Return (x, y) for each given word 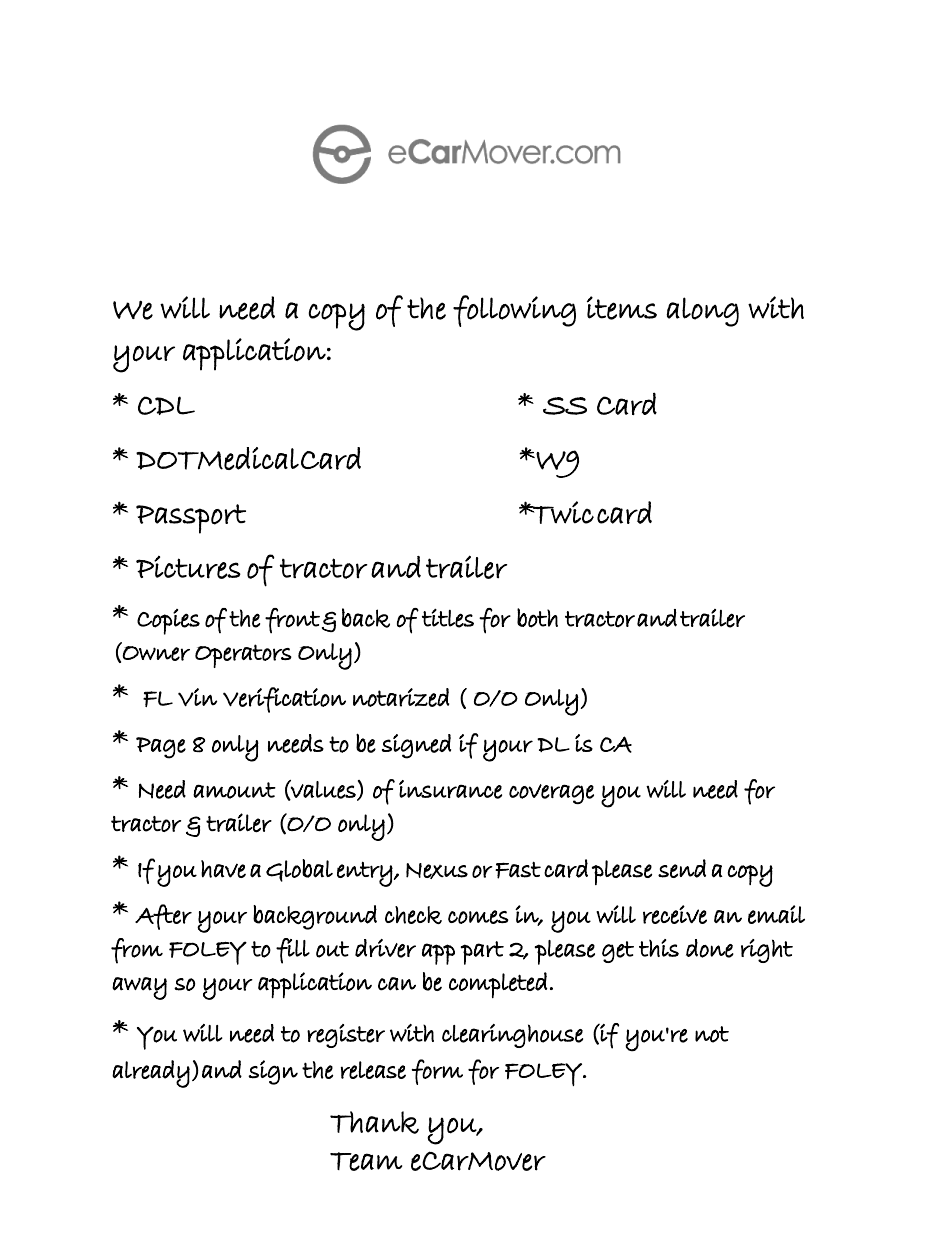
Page (161, 748)
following (514, 311)
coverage (551, 794)
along (703, 312)
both (537, 618)
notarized (401, 697)
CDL (166, 405)
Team (366, 1161)
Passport (191, 519)
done (710, 948)
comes (478, 917)
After (163, 917)
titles (448, 618)
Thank (374, 1122)
